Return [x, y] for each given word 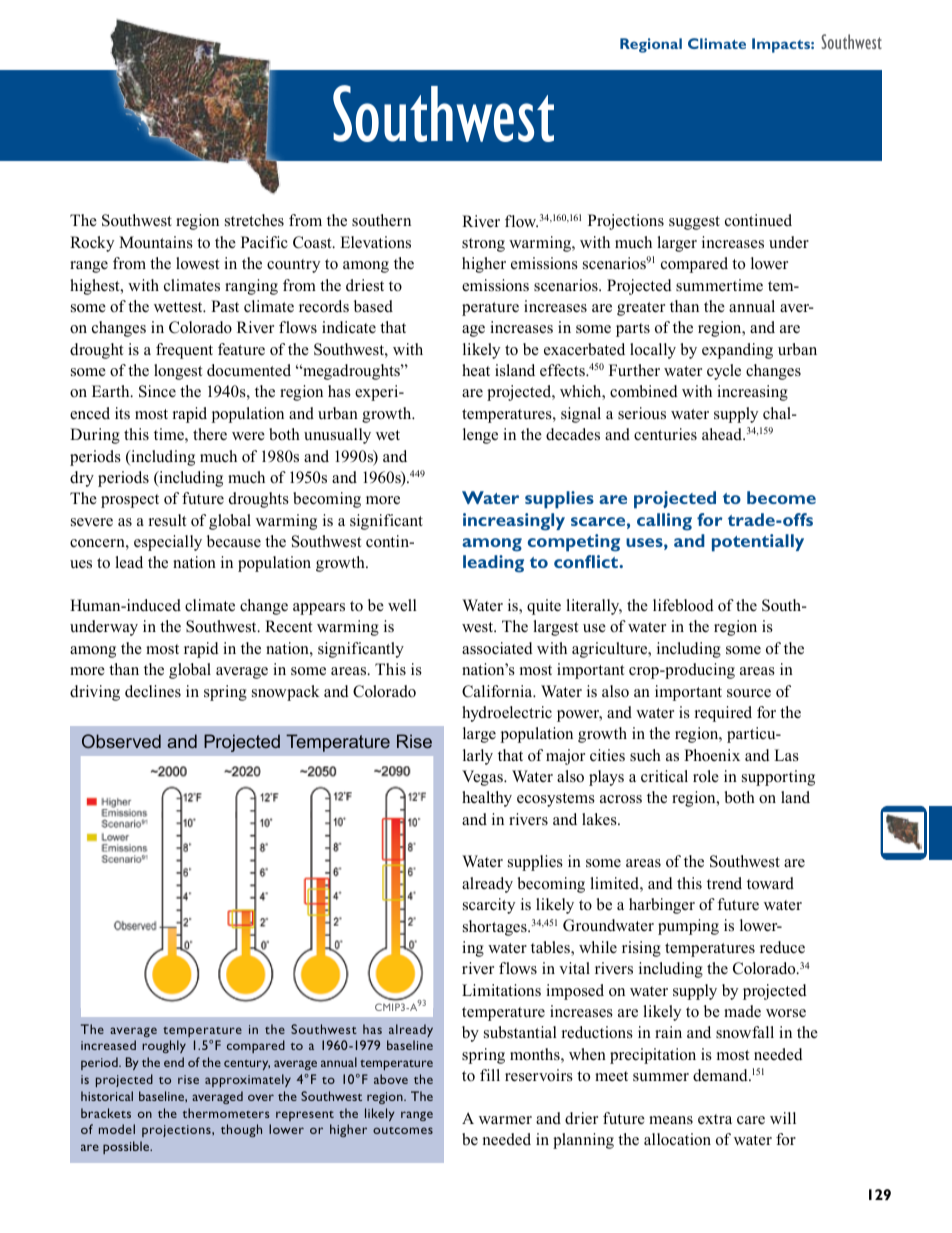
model [117, 1129]
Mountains [156, 242]
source [749, 693]
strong [483, 245]
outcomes [403, 1130]
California [498, 691]
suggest [694, 223]
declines [153, 691]
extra [715, 1119]
